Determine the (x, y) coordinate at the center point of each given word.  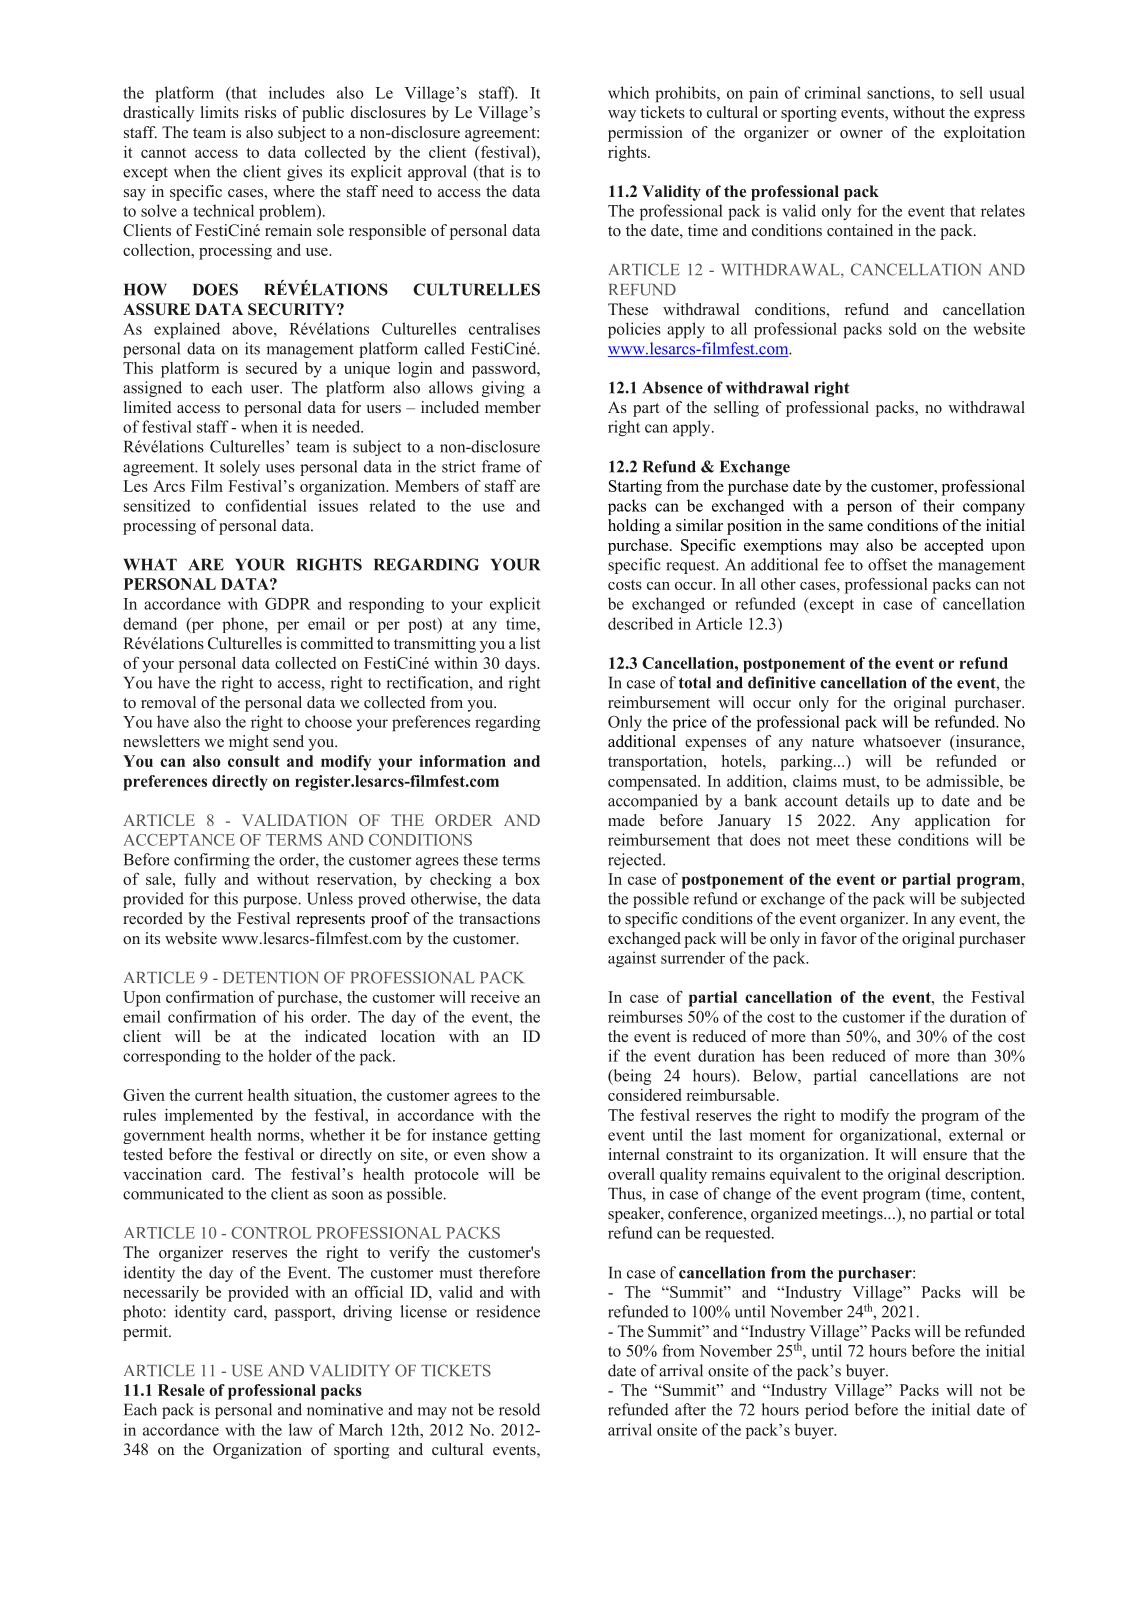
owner (861, 134)
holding (634, 527)
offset (887, 564)
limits (220, 112)
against (632, 959)
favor (839, 938)
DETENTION (271, 977)
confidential (266, 505)
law (300, 1429)
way (622, 116)
